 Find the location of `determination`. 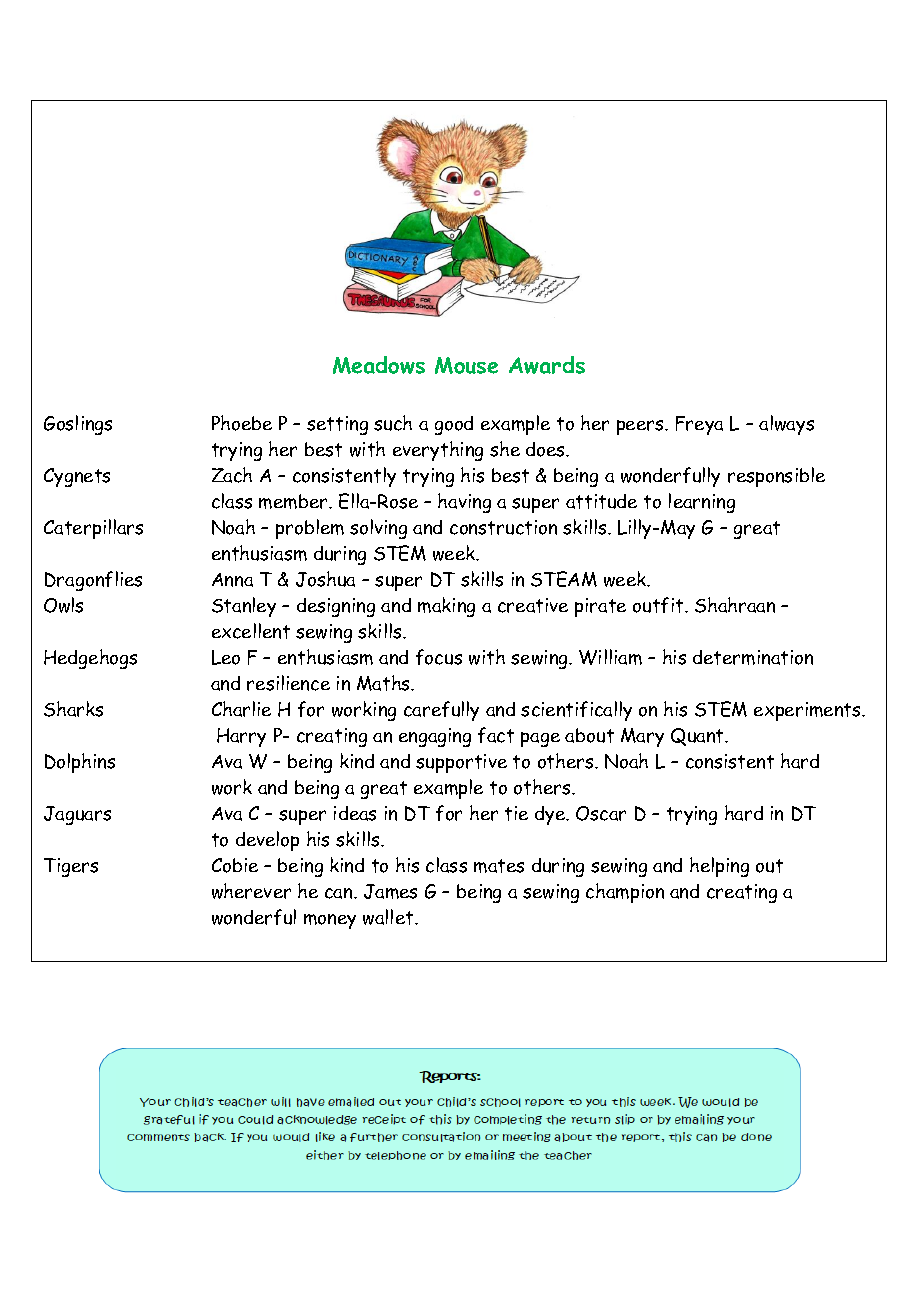

determination is located at coordinates (753, 657).
